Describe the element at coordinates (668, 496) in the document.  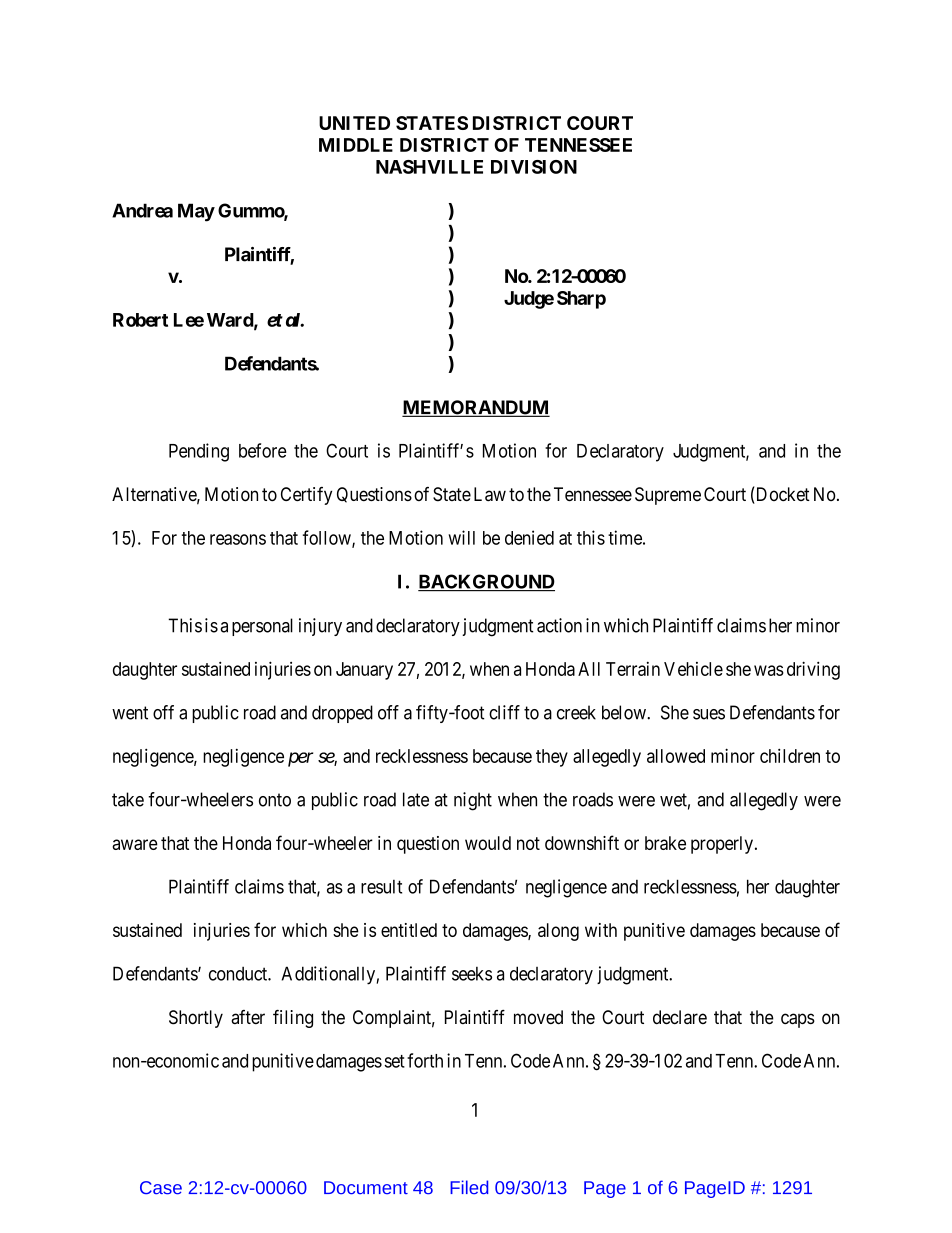
I see `Supreme` at that location.
